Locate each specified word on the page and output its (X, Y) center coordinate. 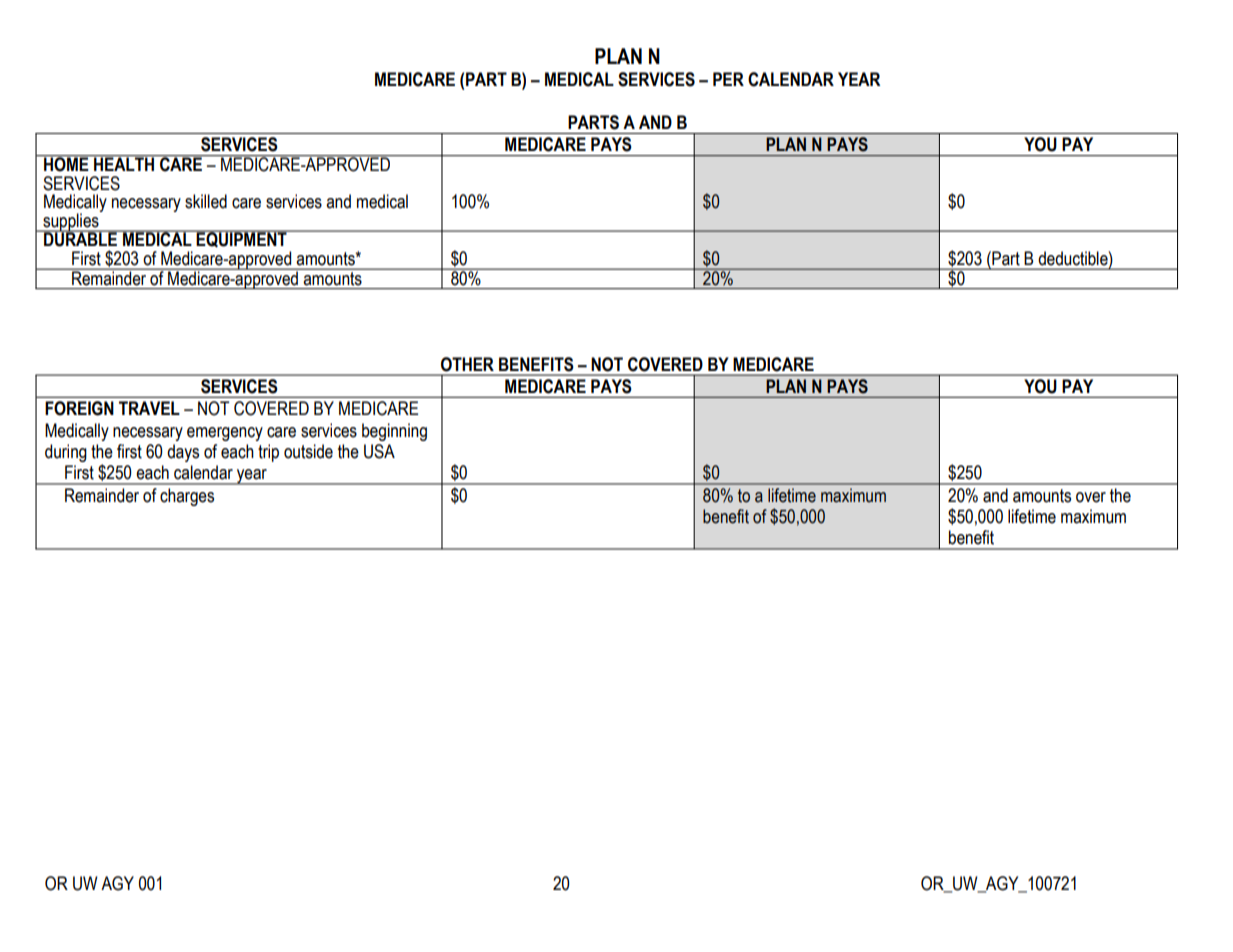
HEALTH (124, 163)
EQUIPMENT (242, 239)
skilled (206, 201)
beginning (394, 432)
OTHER (467, 364)
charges (187, 497)
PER (728, 79)
